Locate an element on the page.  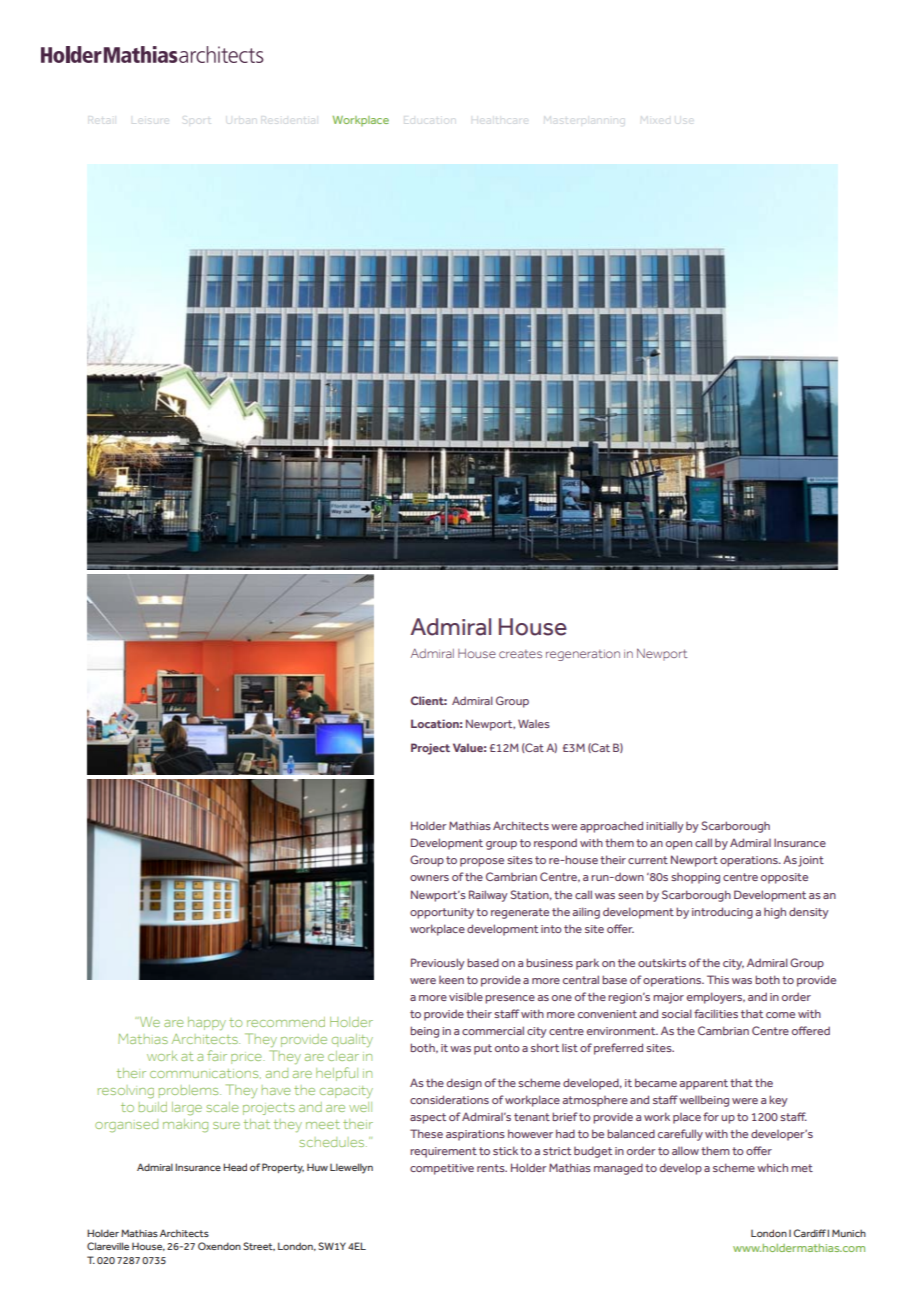
Munich is located at coordinates (849, 1233).
